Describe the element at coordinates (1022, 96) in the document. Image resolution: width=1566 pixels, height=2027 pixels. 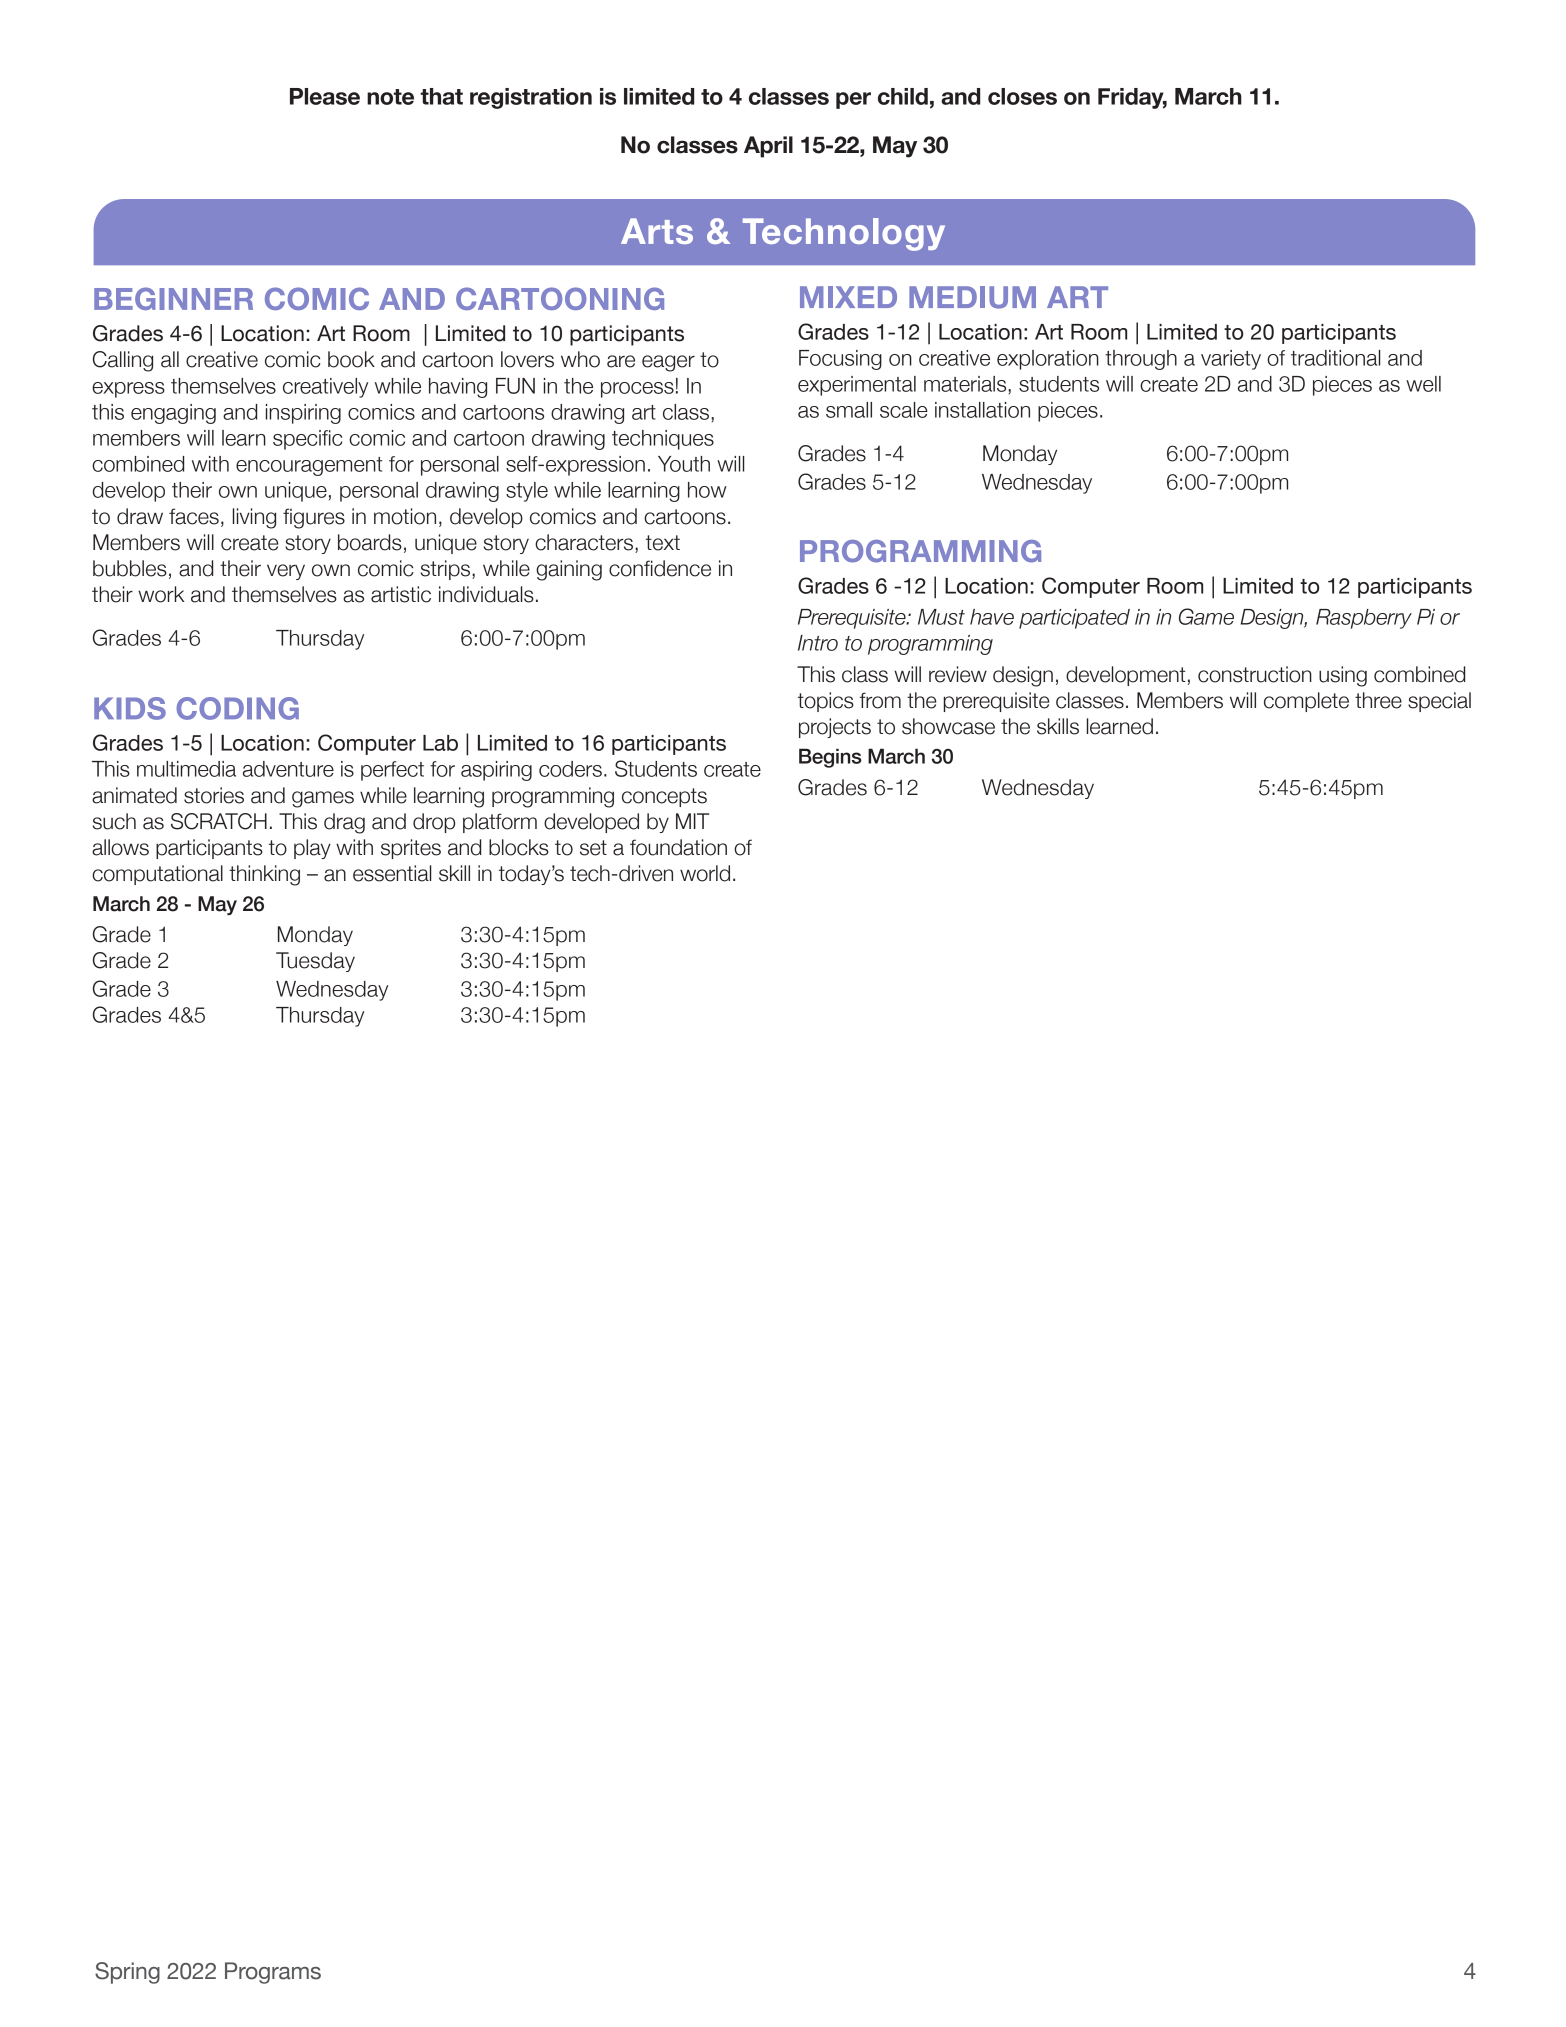
I see `closes` at that location.
